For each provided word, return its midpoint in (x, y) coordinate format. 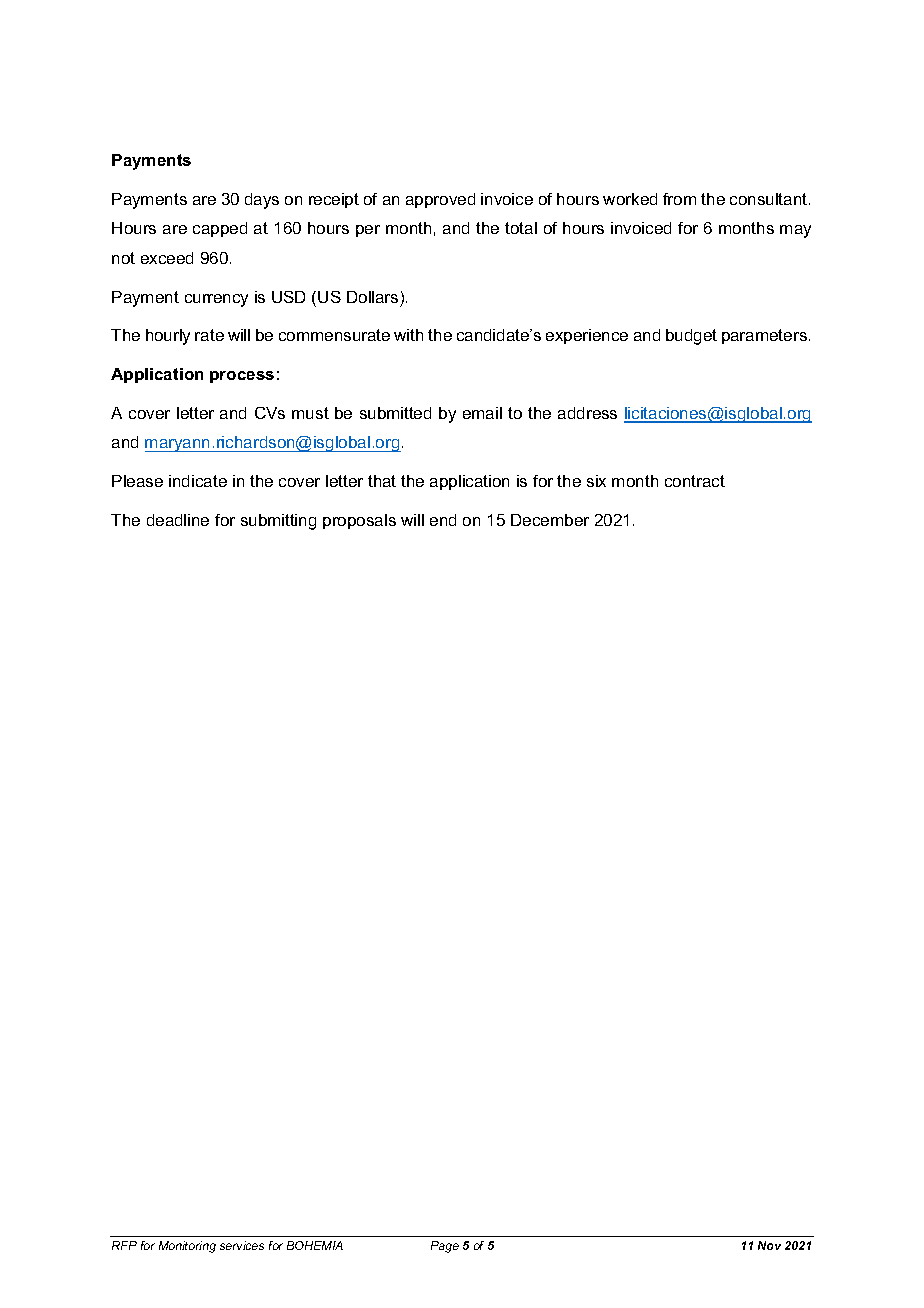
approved (440, 200)
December (550, 520)
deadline (178, 520)
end (443, 520)
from (679, 199)
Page (445, 1247)
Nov (769, 1245)
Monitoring (187, 1247)
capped (220, 229)
